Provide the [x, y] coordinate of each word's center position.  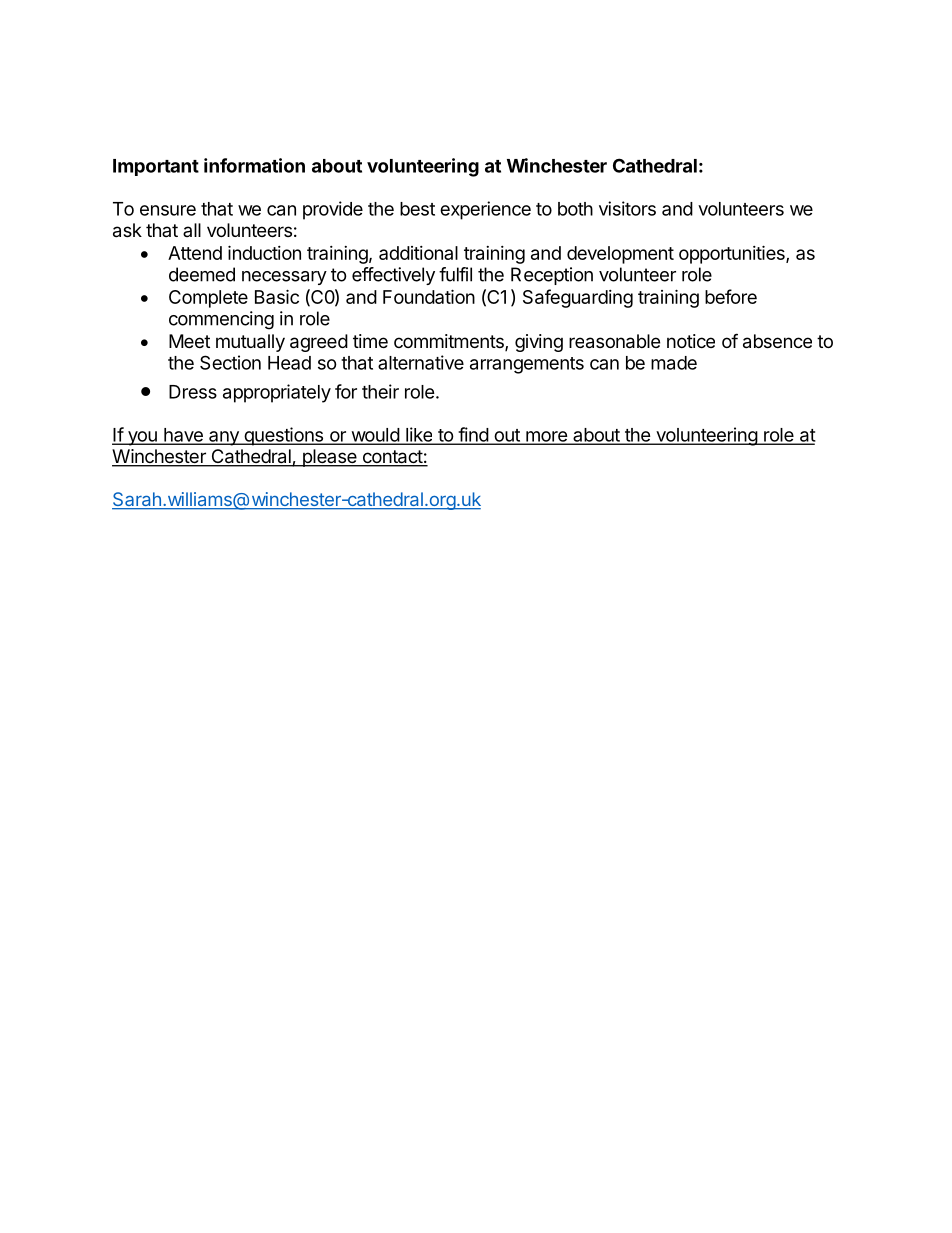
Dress [193, 392]
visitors [627, 208]
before [731, 296]
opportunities [733, 254]
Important [156, 167]
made [674, 363]
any [224, 438]
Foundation [429, 296]
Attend [195, 253]
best [417, 209]
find [473, 435]
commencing [221, 320]
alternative [421, 362]
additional [418, 253]
